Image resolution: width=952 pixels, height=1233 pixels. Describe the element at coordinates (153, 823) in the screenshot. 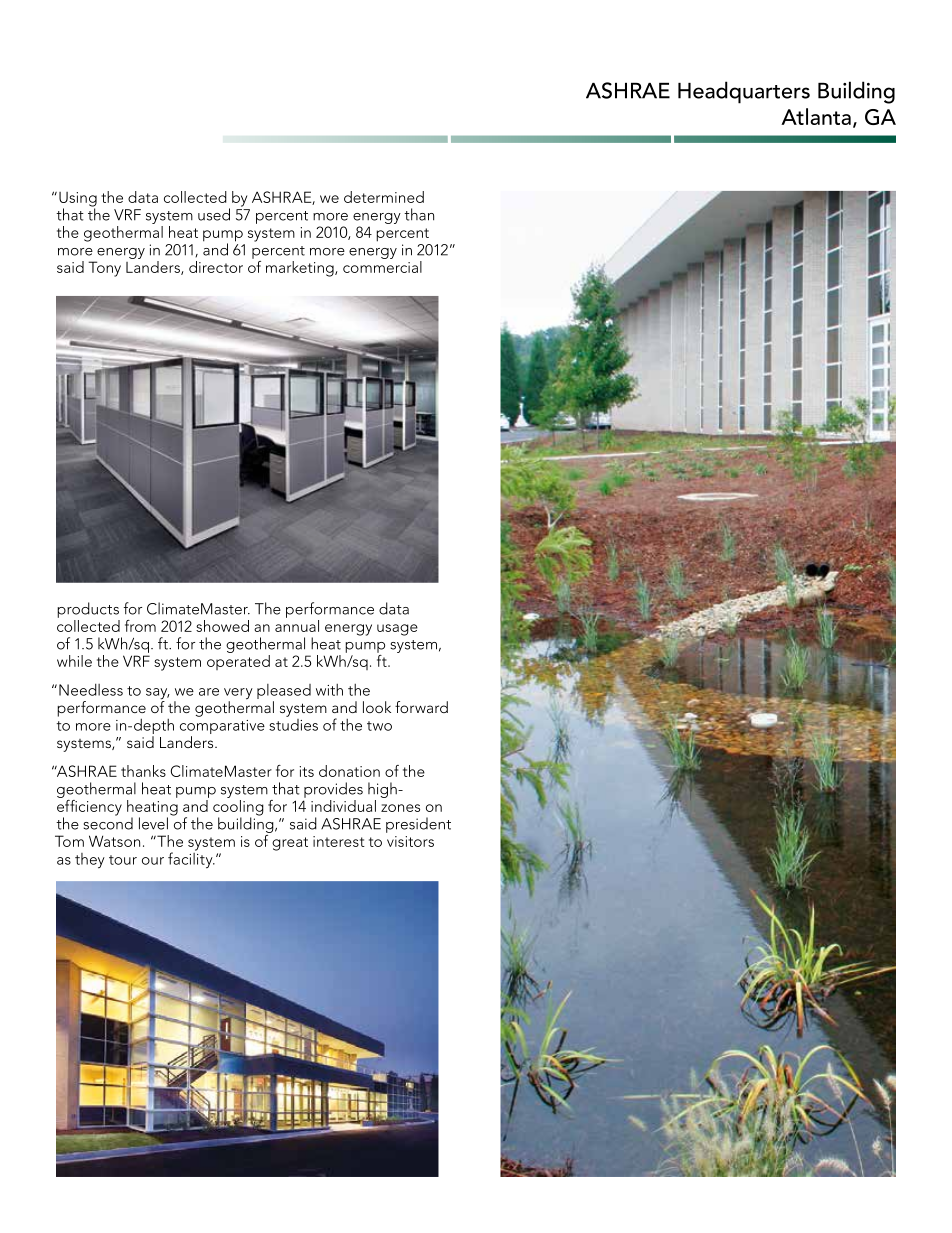

I see `level` at that location.
